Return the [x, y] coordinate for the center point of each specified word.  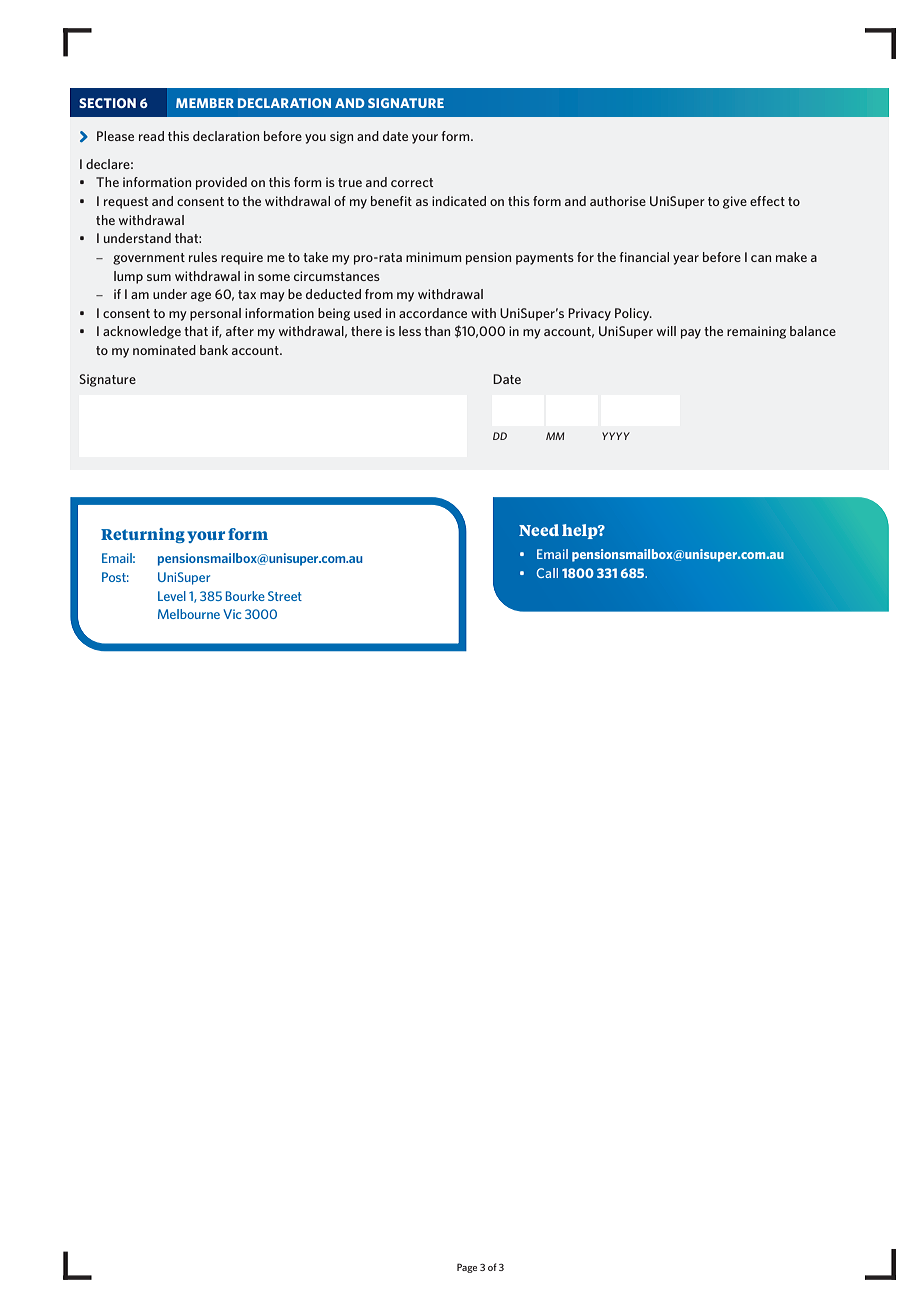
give [735, 202]
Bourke [245, 596]
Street [285, 596]
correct [412, 182]
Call [547, 573]
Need [539, 530]
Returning [143, 535]
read [151, 136]
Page [467, 1268]
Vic [232, 614]
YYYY [616, 436]
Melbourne [189, 614]
